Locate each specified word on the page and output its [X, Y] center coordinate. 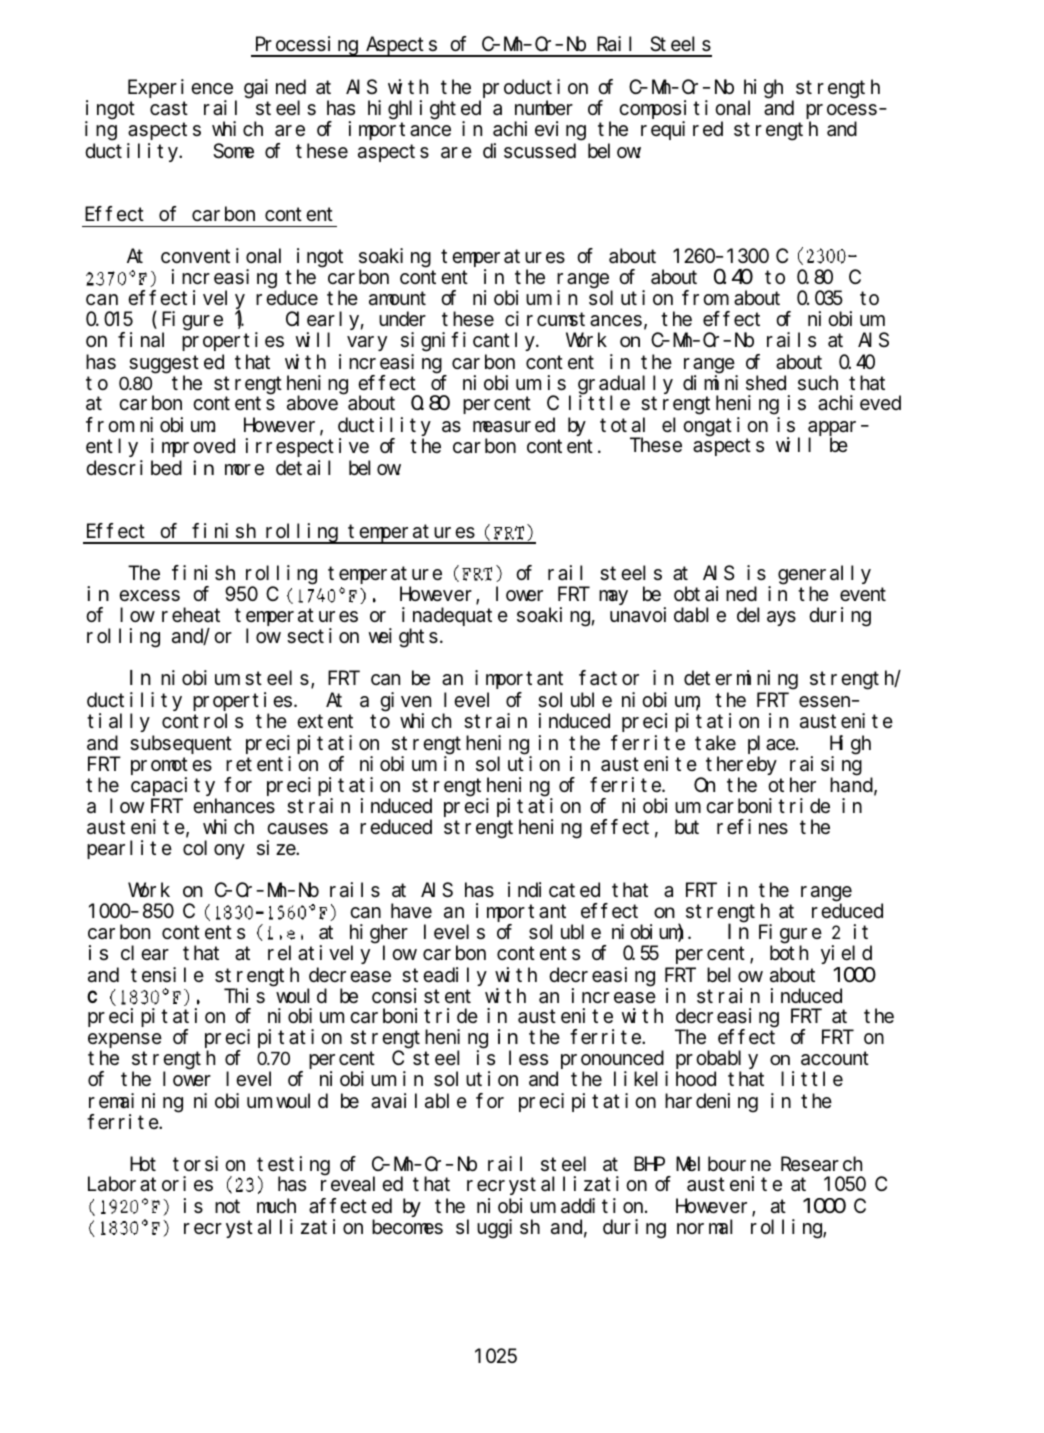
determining [741, 680]
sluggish [498, 1229]
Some [233, 151]
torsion [209, 1163]
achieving [539, 131]
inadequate [455, 616]
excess [149, 596]
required [682, 130]
